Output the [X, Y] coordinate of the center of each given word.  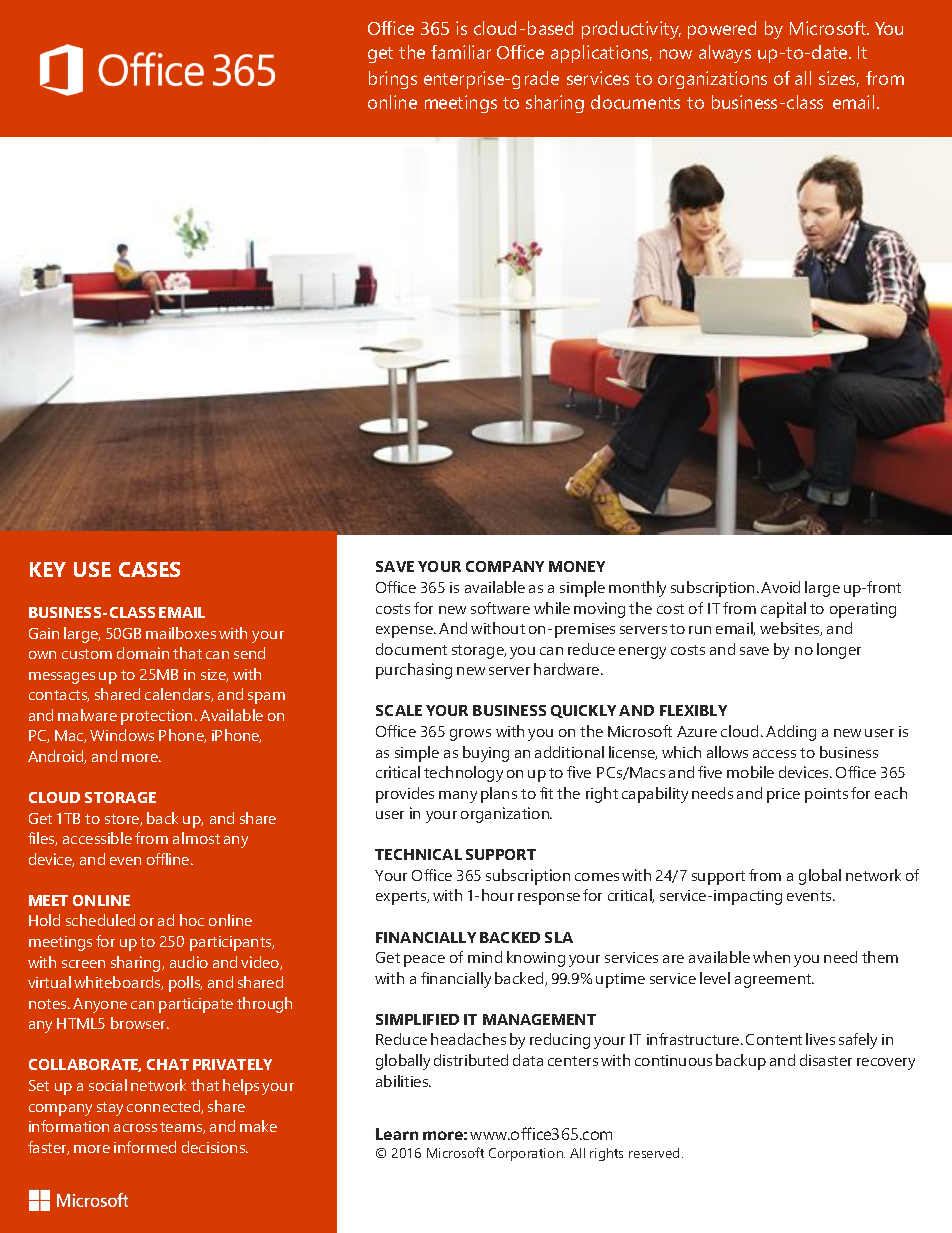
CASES [149, 569]
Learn [397, 1134]
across [135, 1128]
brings [393, 80]
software [500, 608]
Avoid [780, 587]
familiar [461, 52]
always [725, 54]
